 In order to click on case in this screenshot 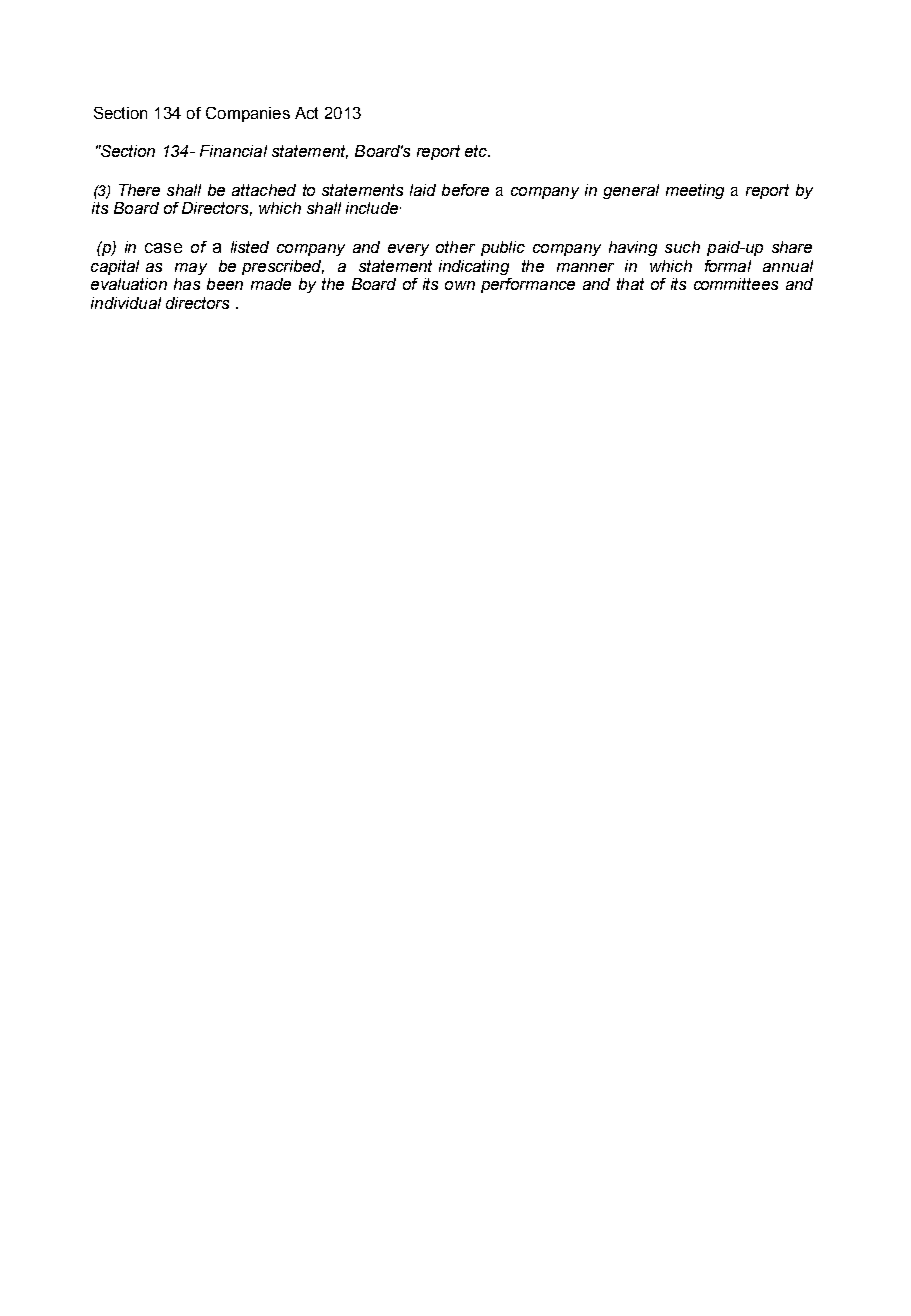, I will do `click(163, 248)`.
